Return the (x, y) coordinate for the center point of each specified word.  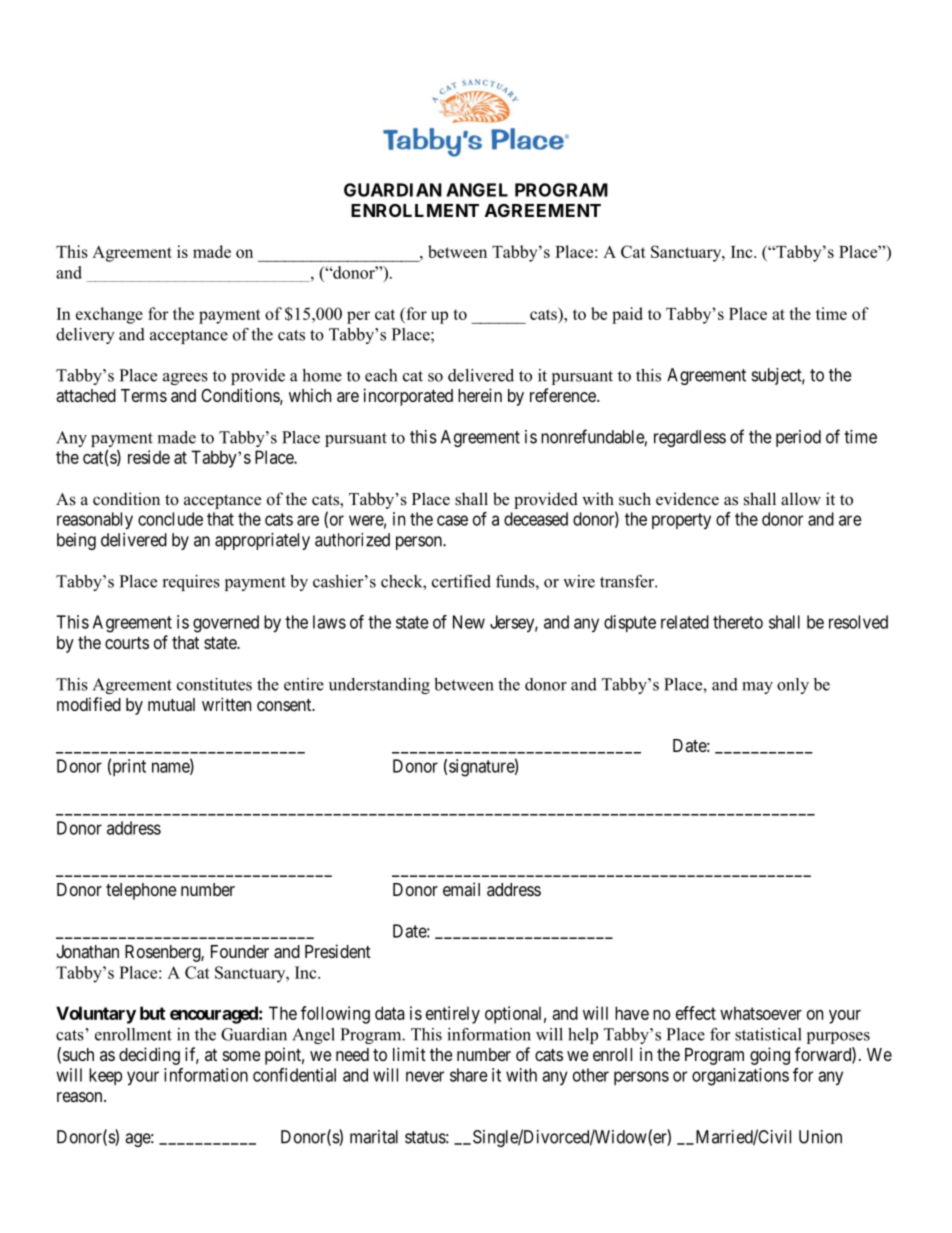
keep (105, 1076)
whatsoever (761, 1013)
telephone (141, 891)
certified (461, 581)
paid (627, 315)
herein (480, 395)
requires (191, 583)
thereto (738, 622)
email (461, 889)
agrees (185, 379)
